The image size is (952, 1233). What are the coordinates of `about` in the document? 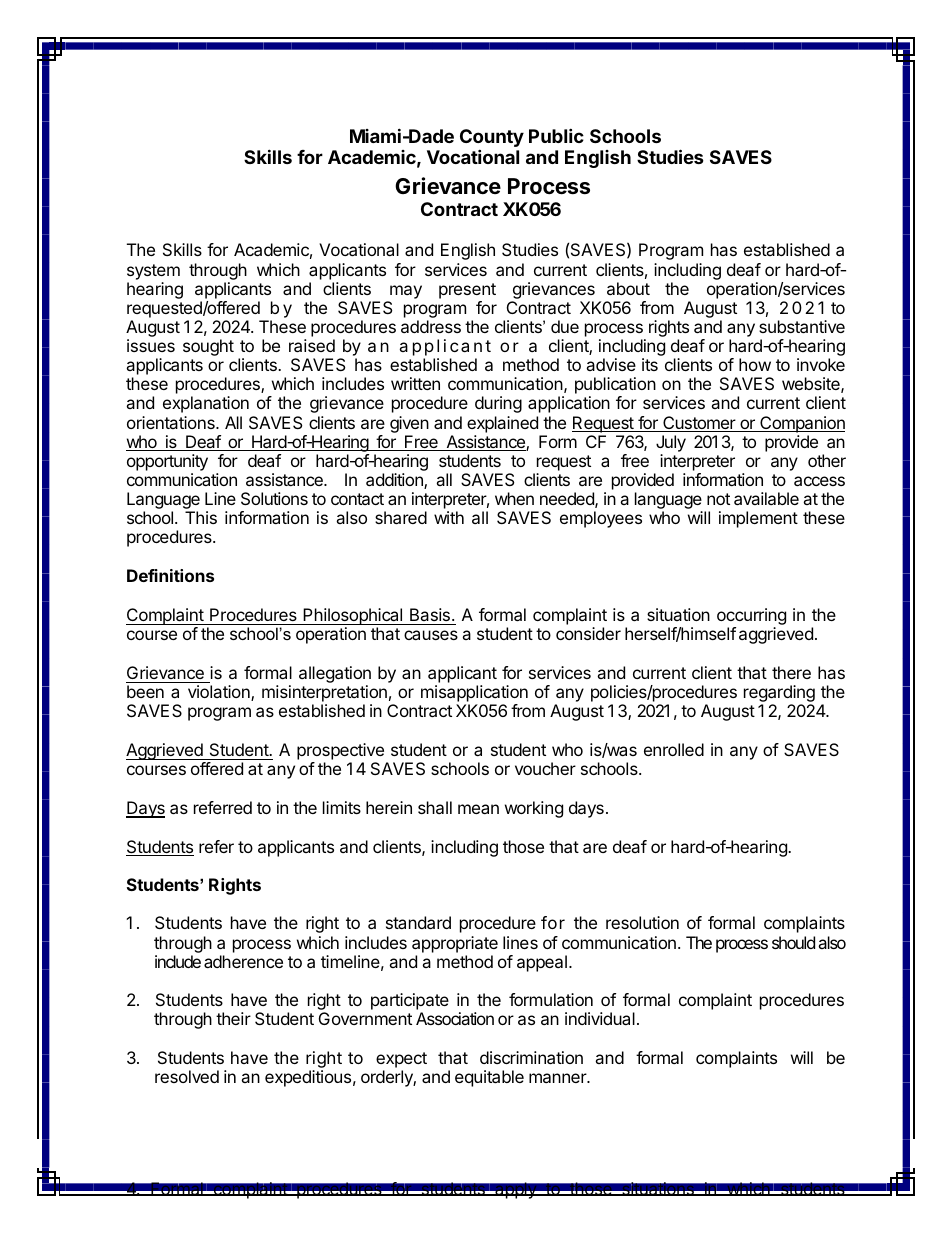 It's located at (628, 288).
